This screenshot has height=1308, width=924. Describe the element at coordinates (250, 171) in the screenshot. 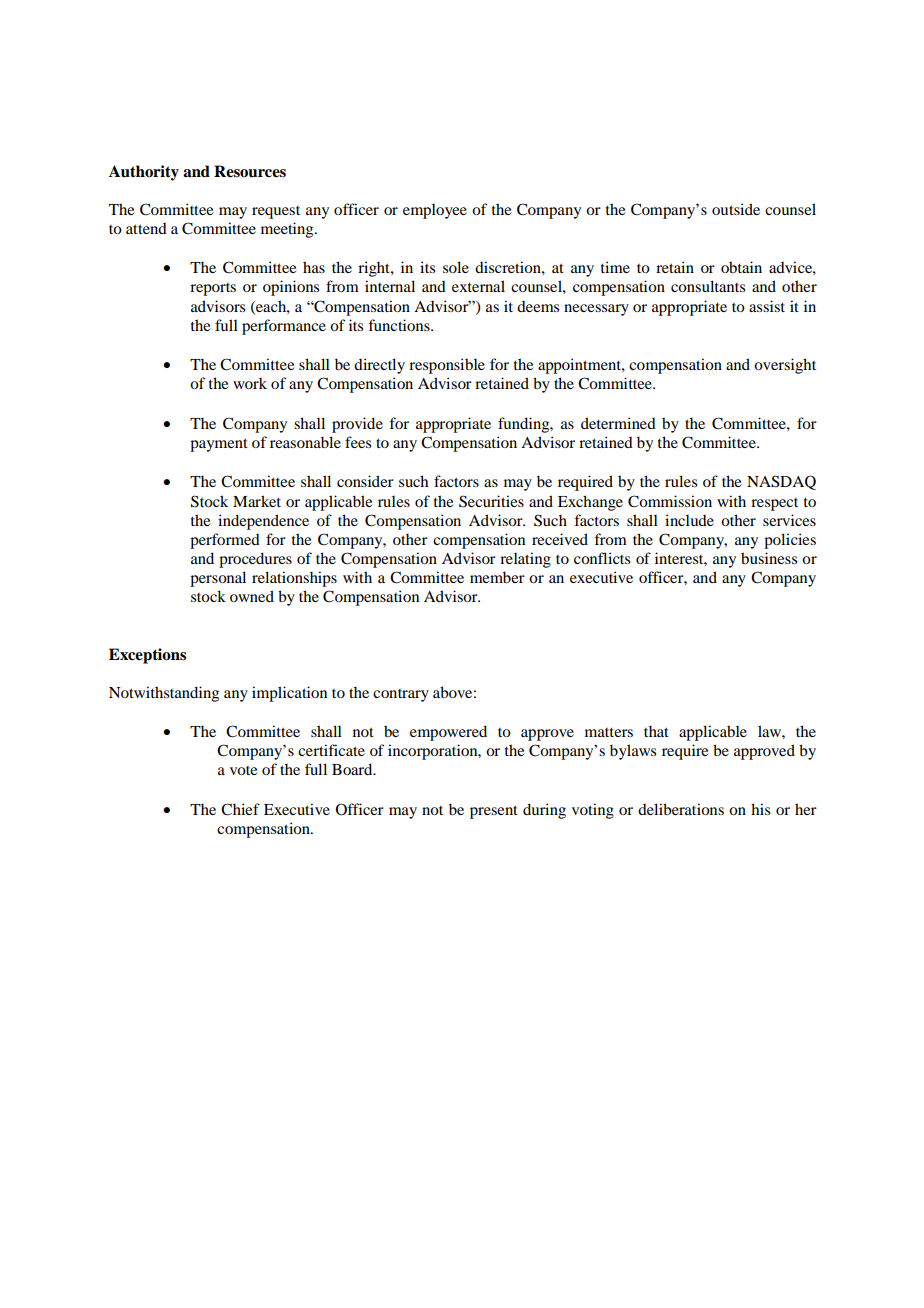

I see `Resources` at that location.
